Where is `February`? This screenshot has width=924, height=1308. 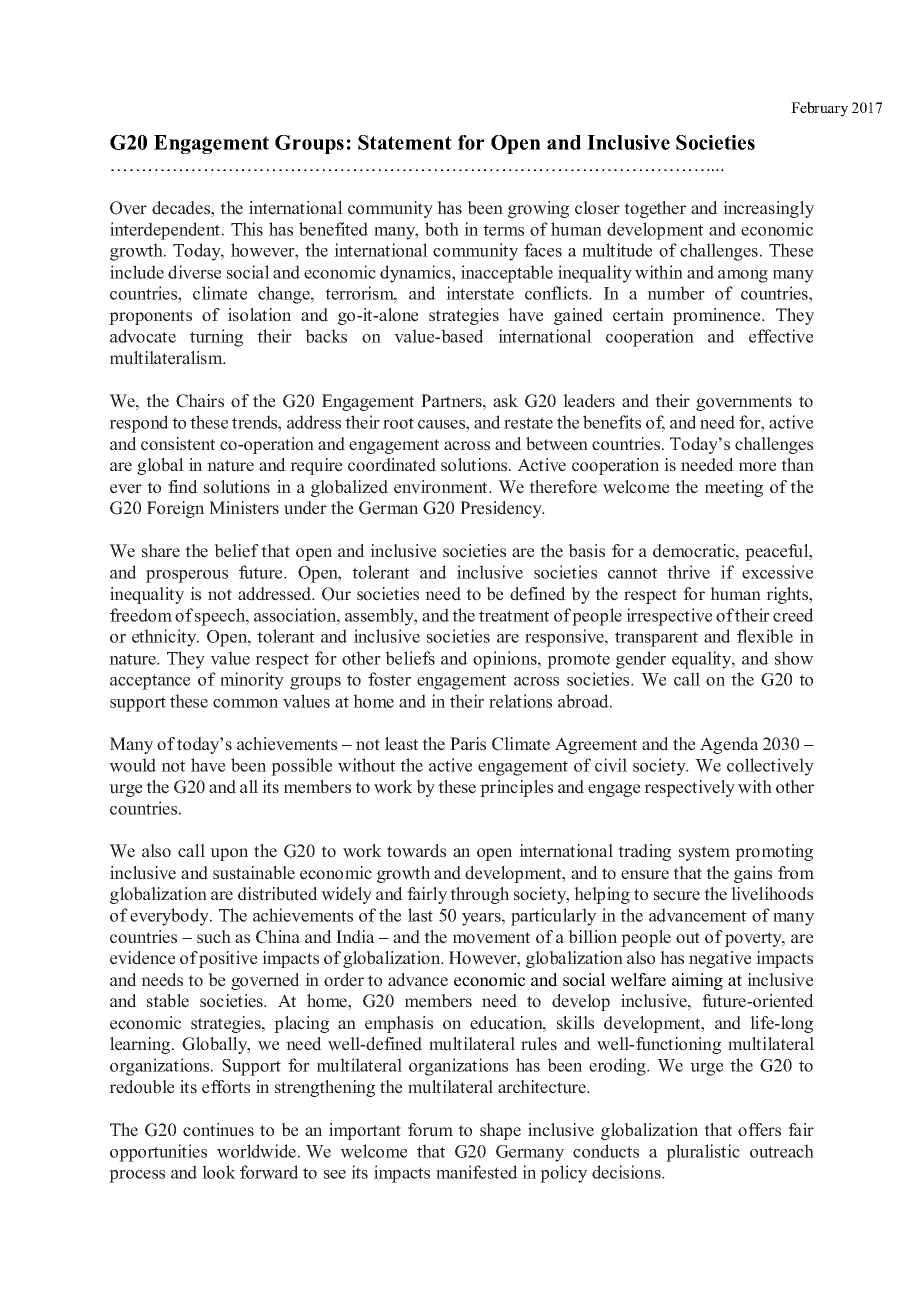 February is located at coordinates (819, 109).
